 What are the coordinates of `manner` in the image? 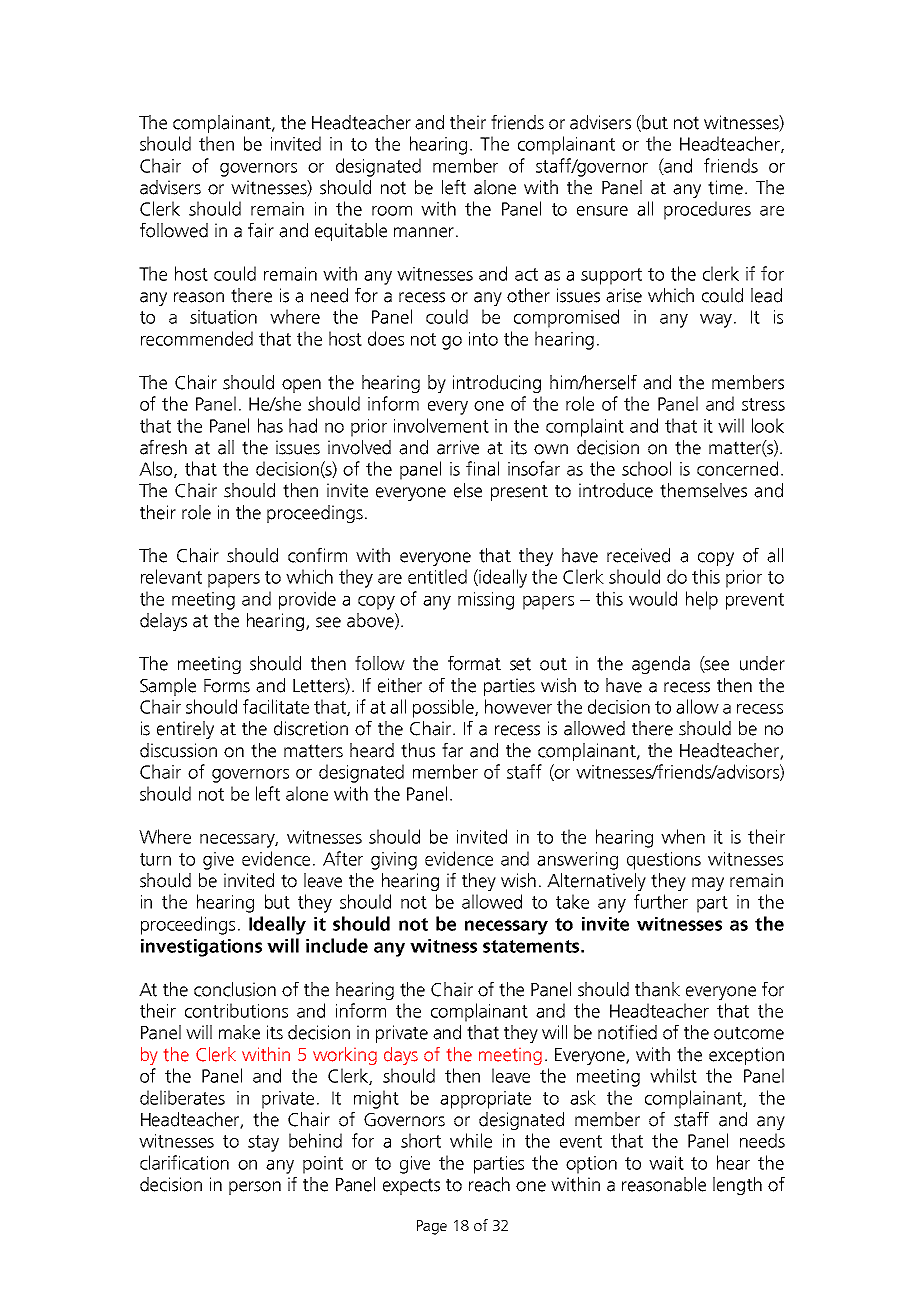 It's located at (424, 232).
